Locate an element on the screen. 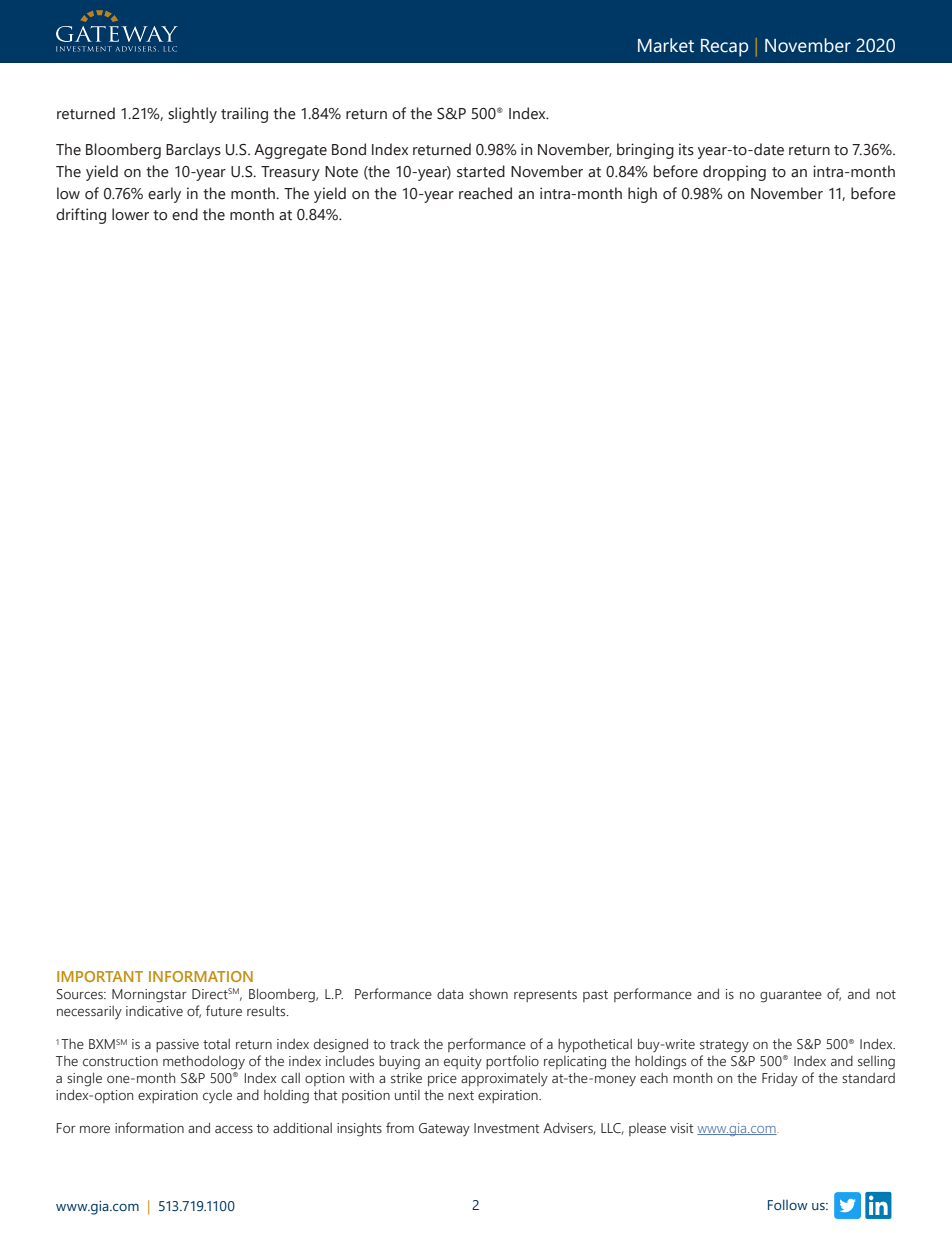 The height and width of the screenshot is (1233, 952). Recap is located at coordinates (724, 48).
